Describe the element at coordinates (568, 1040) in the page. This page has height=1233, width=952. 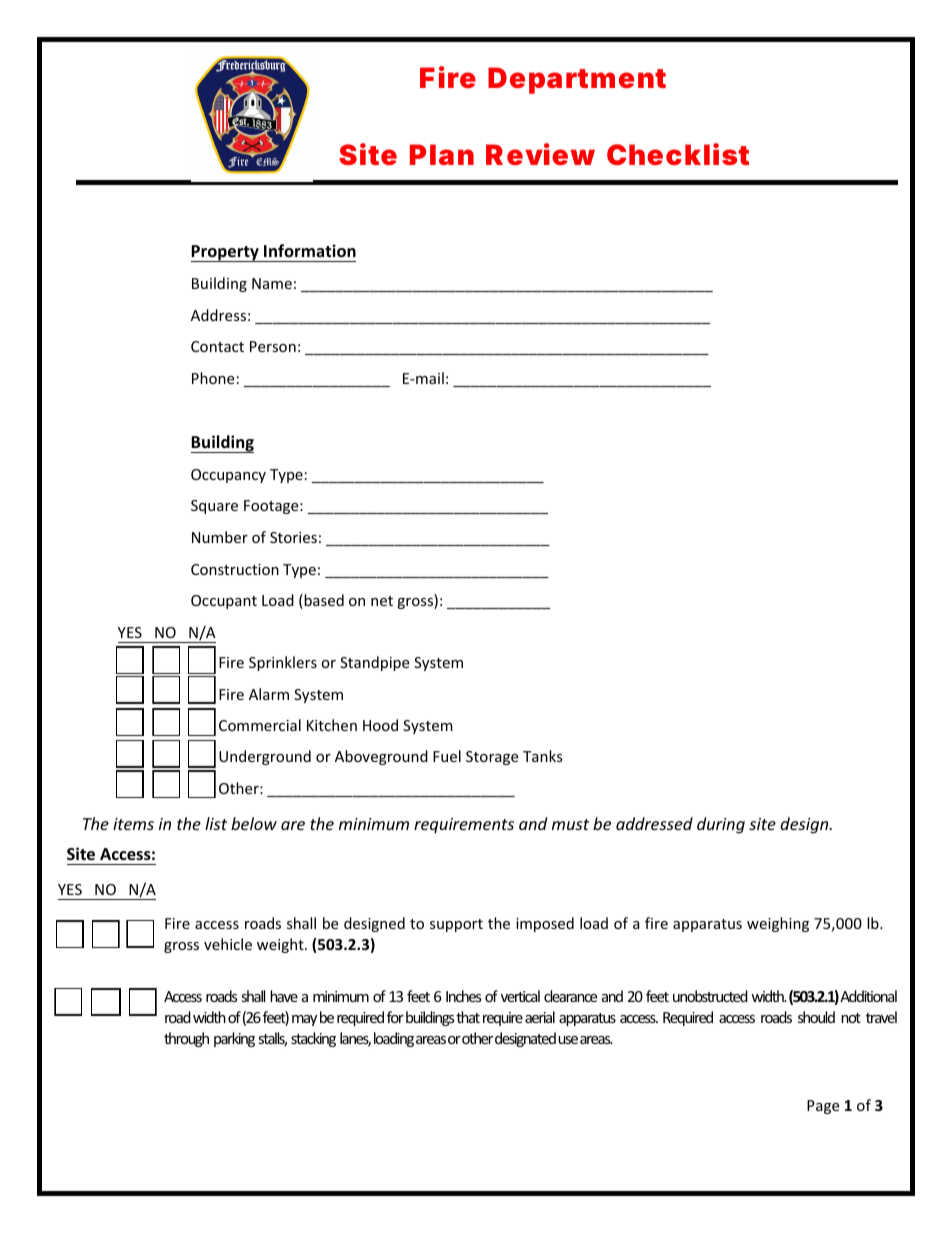
I see `use` at that location.
